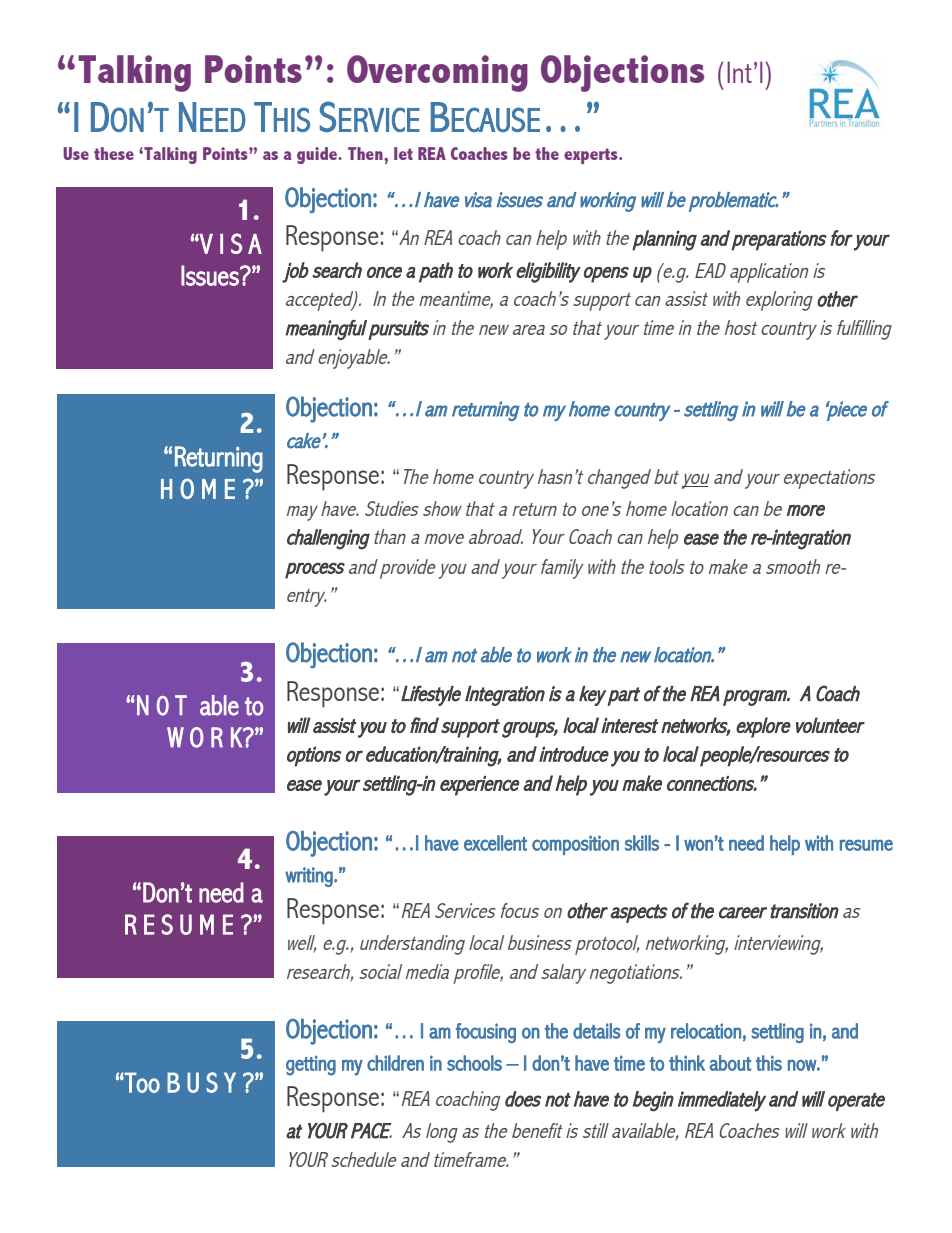  I want to click on writing, so click(310, 877).
